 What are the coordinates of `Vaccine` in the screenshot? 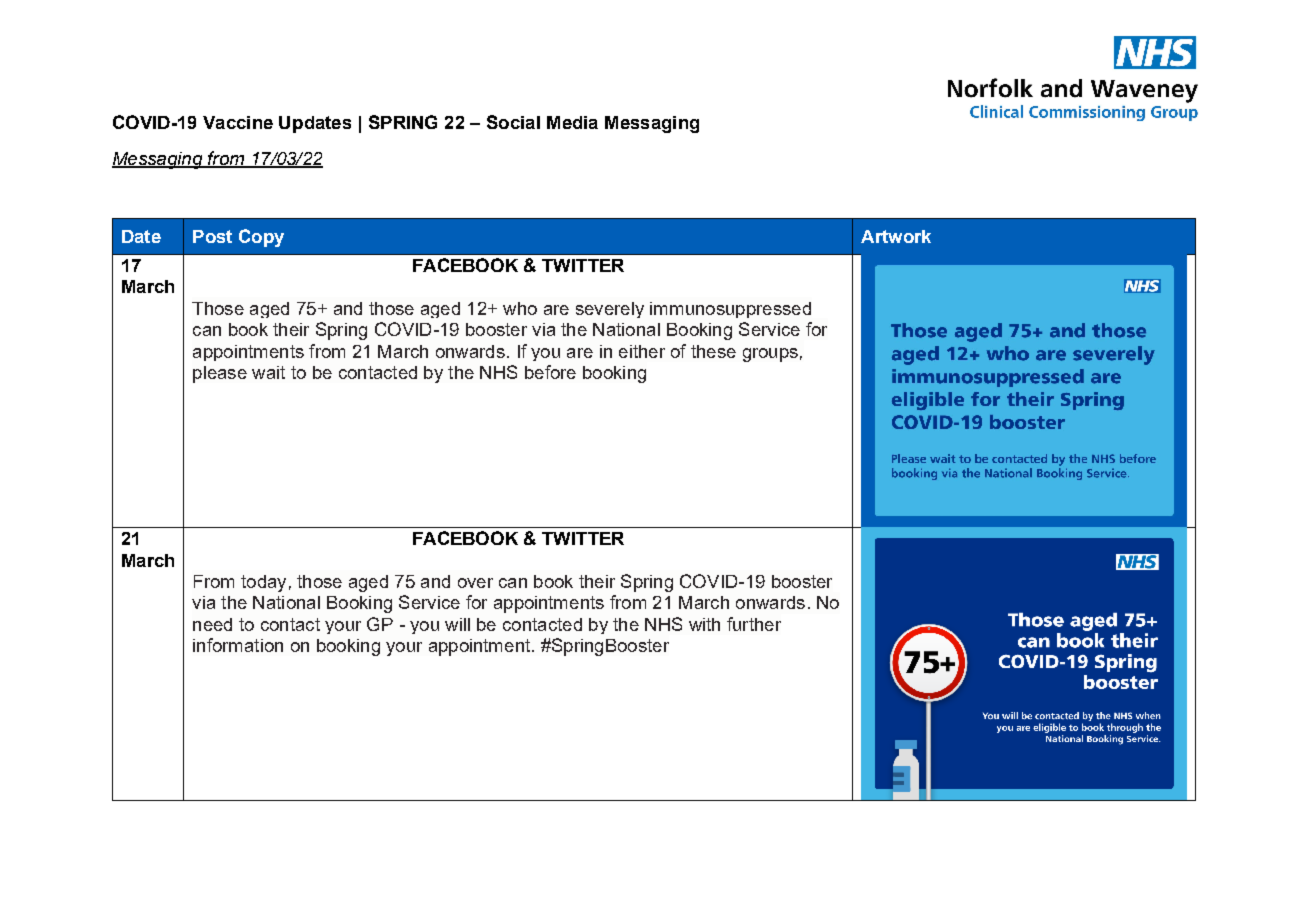 It's located at (238, 122).
